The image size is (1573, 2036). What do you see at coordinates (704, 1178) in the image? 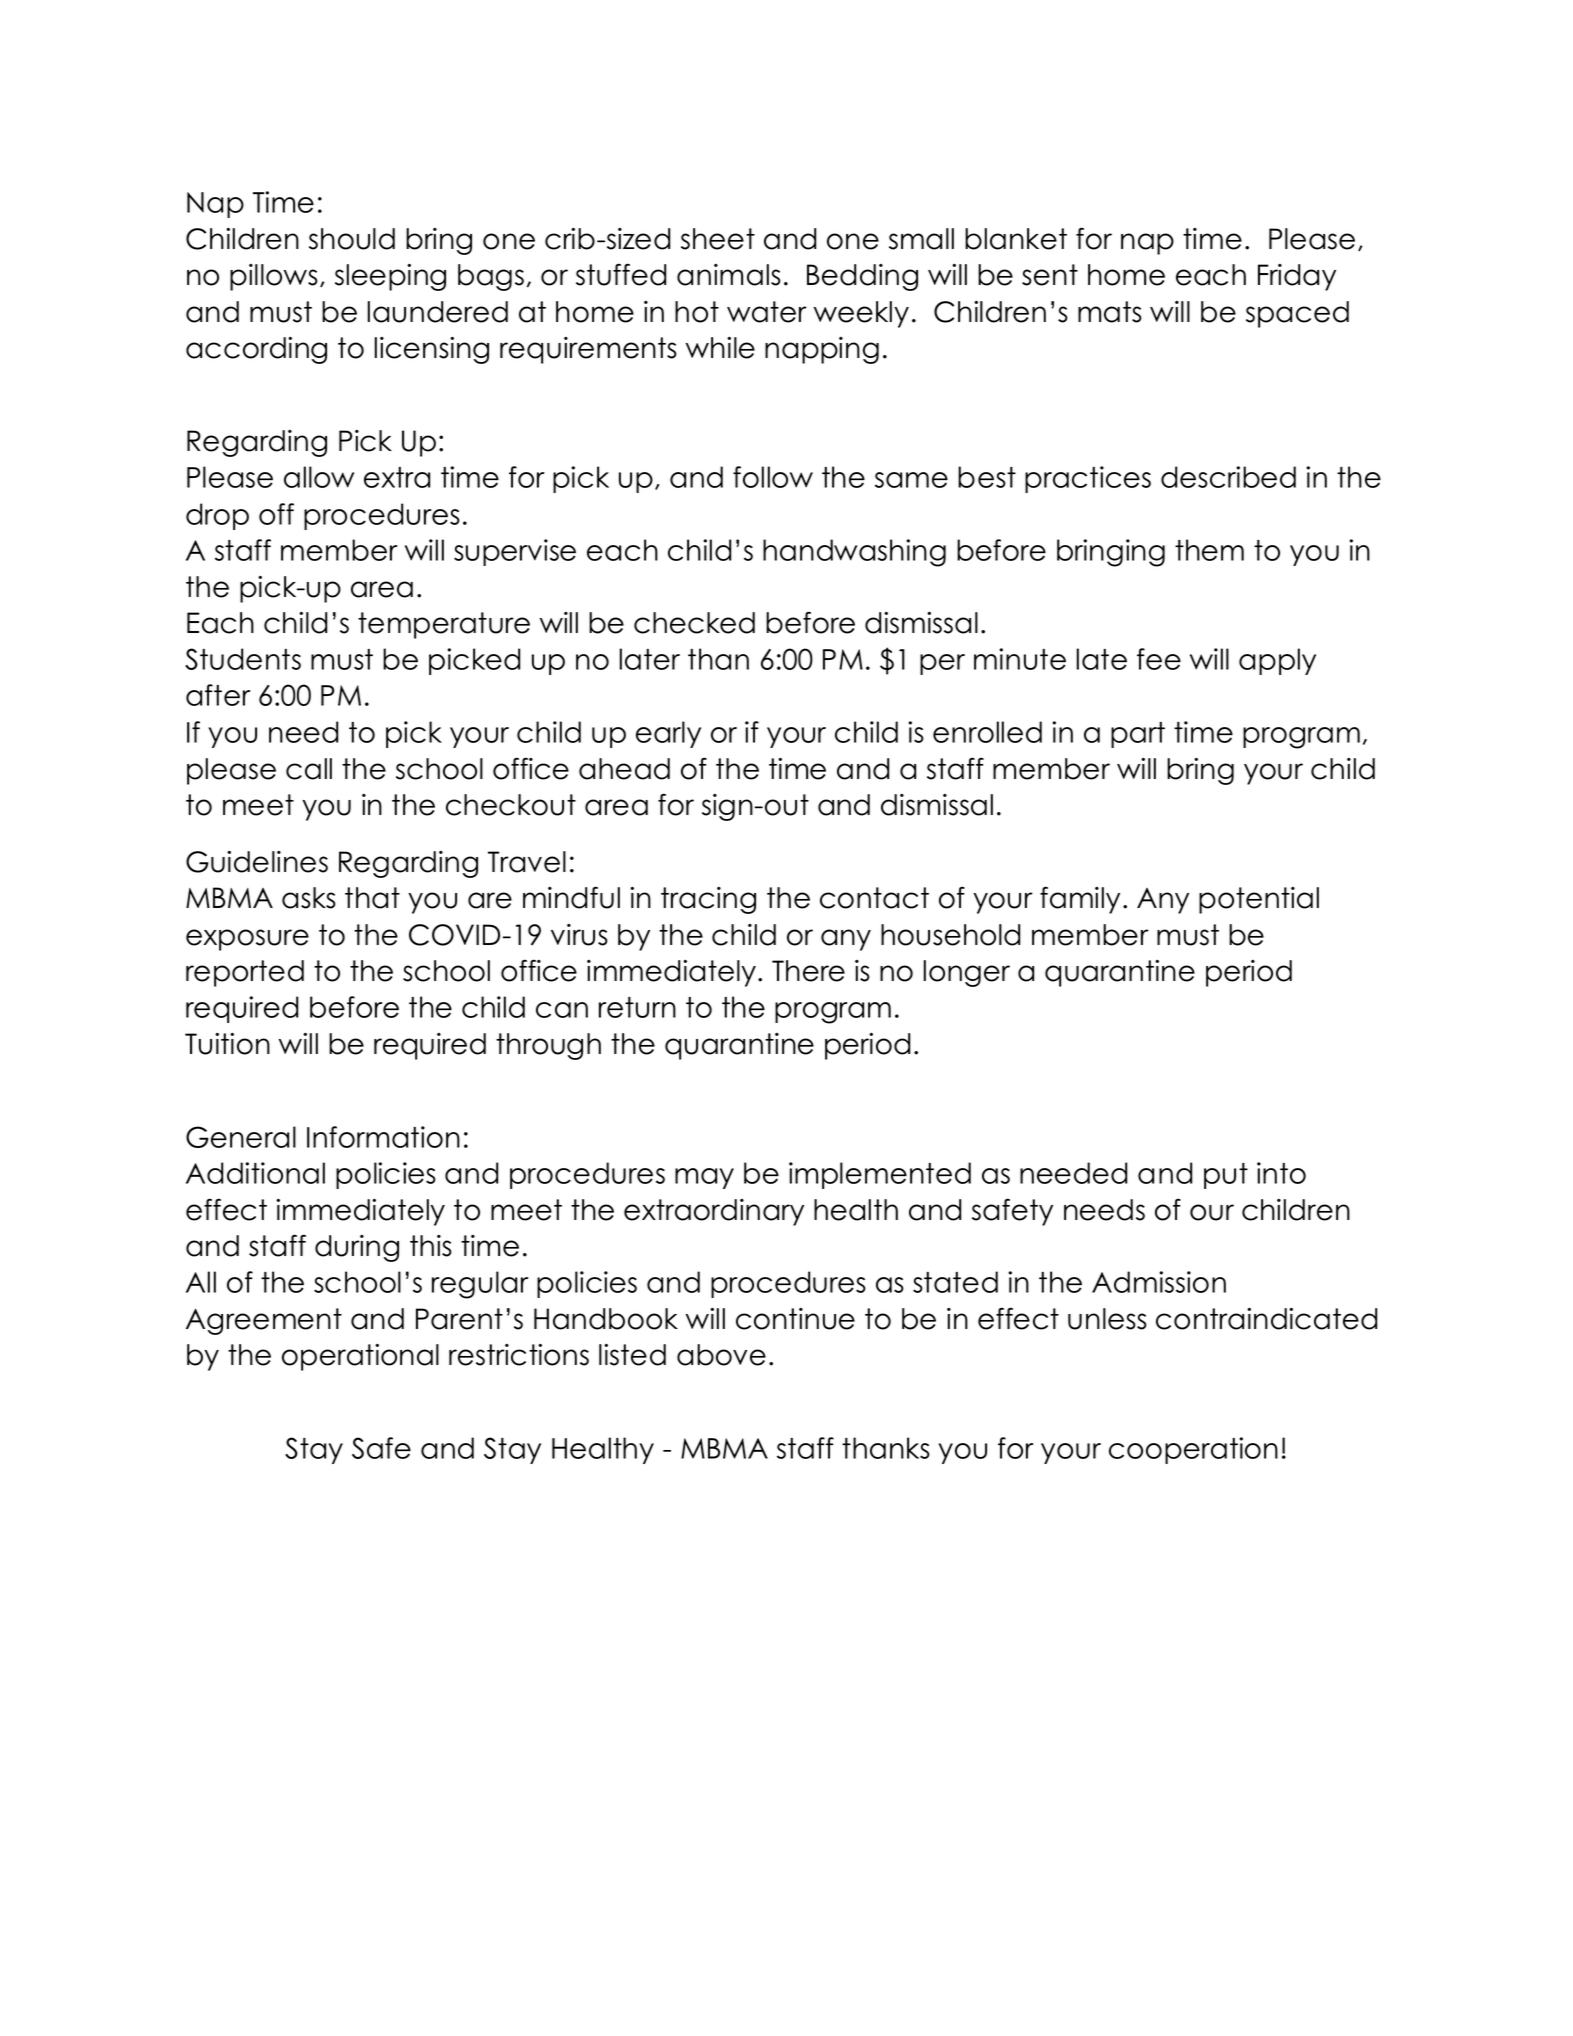
I see `may` at bounding box center [704, 1178].
